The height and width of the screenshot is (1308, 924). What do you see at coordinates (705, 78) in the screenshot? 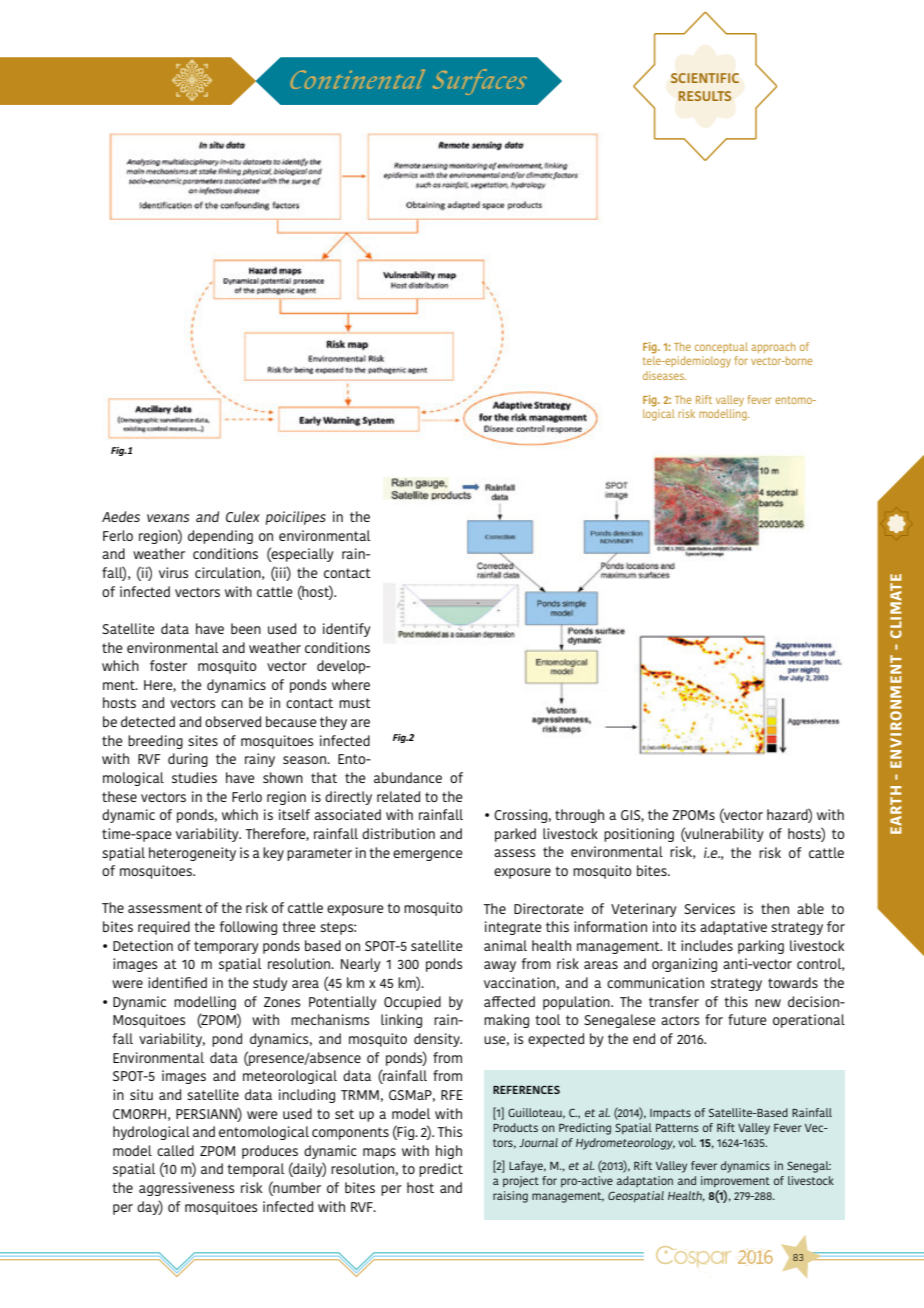
I see `SCIENTIFIC` at bounding box center [705, 78].
